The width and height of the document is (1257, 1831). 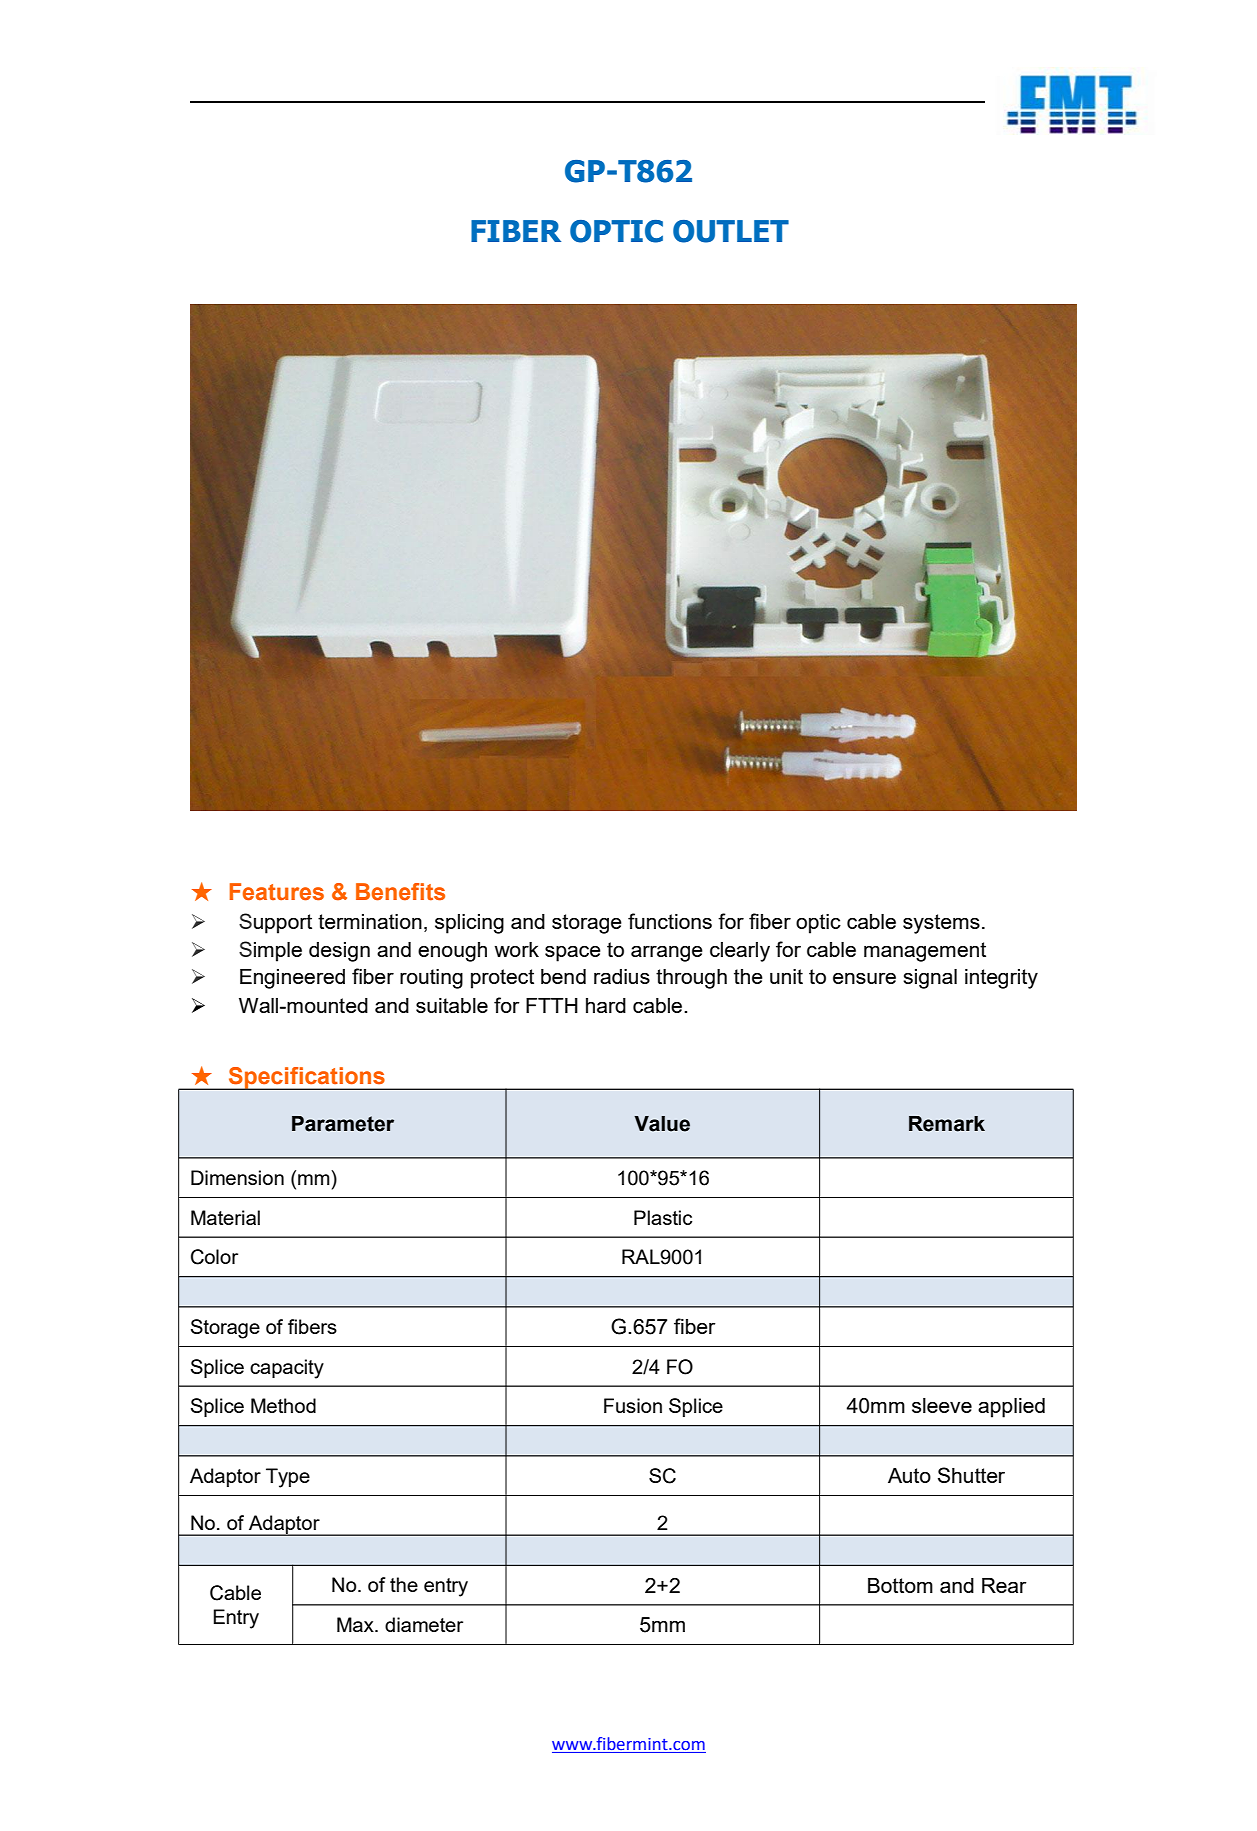 I want to click on Max, so click(x=356, y=1624).
